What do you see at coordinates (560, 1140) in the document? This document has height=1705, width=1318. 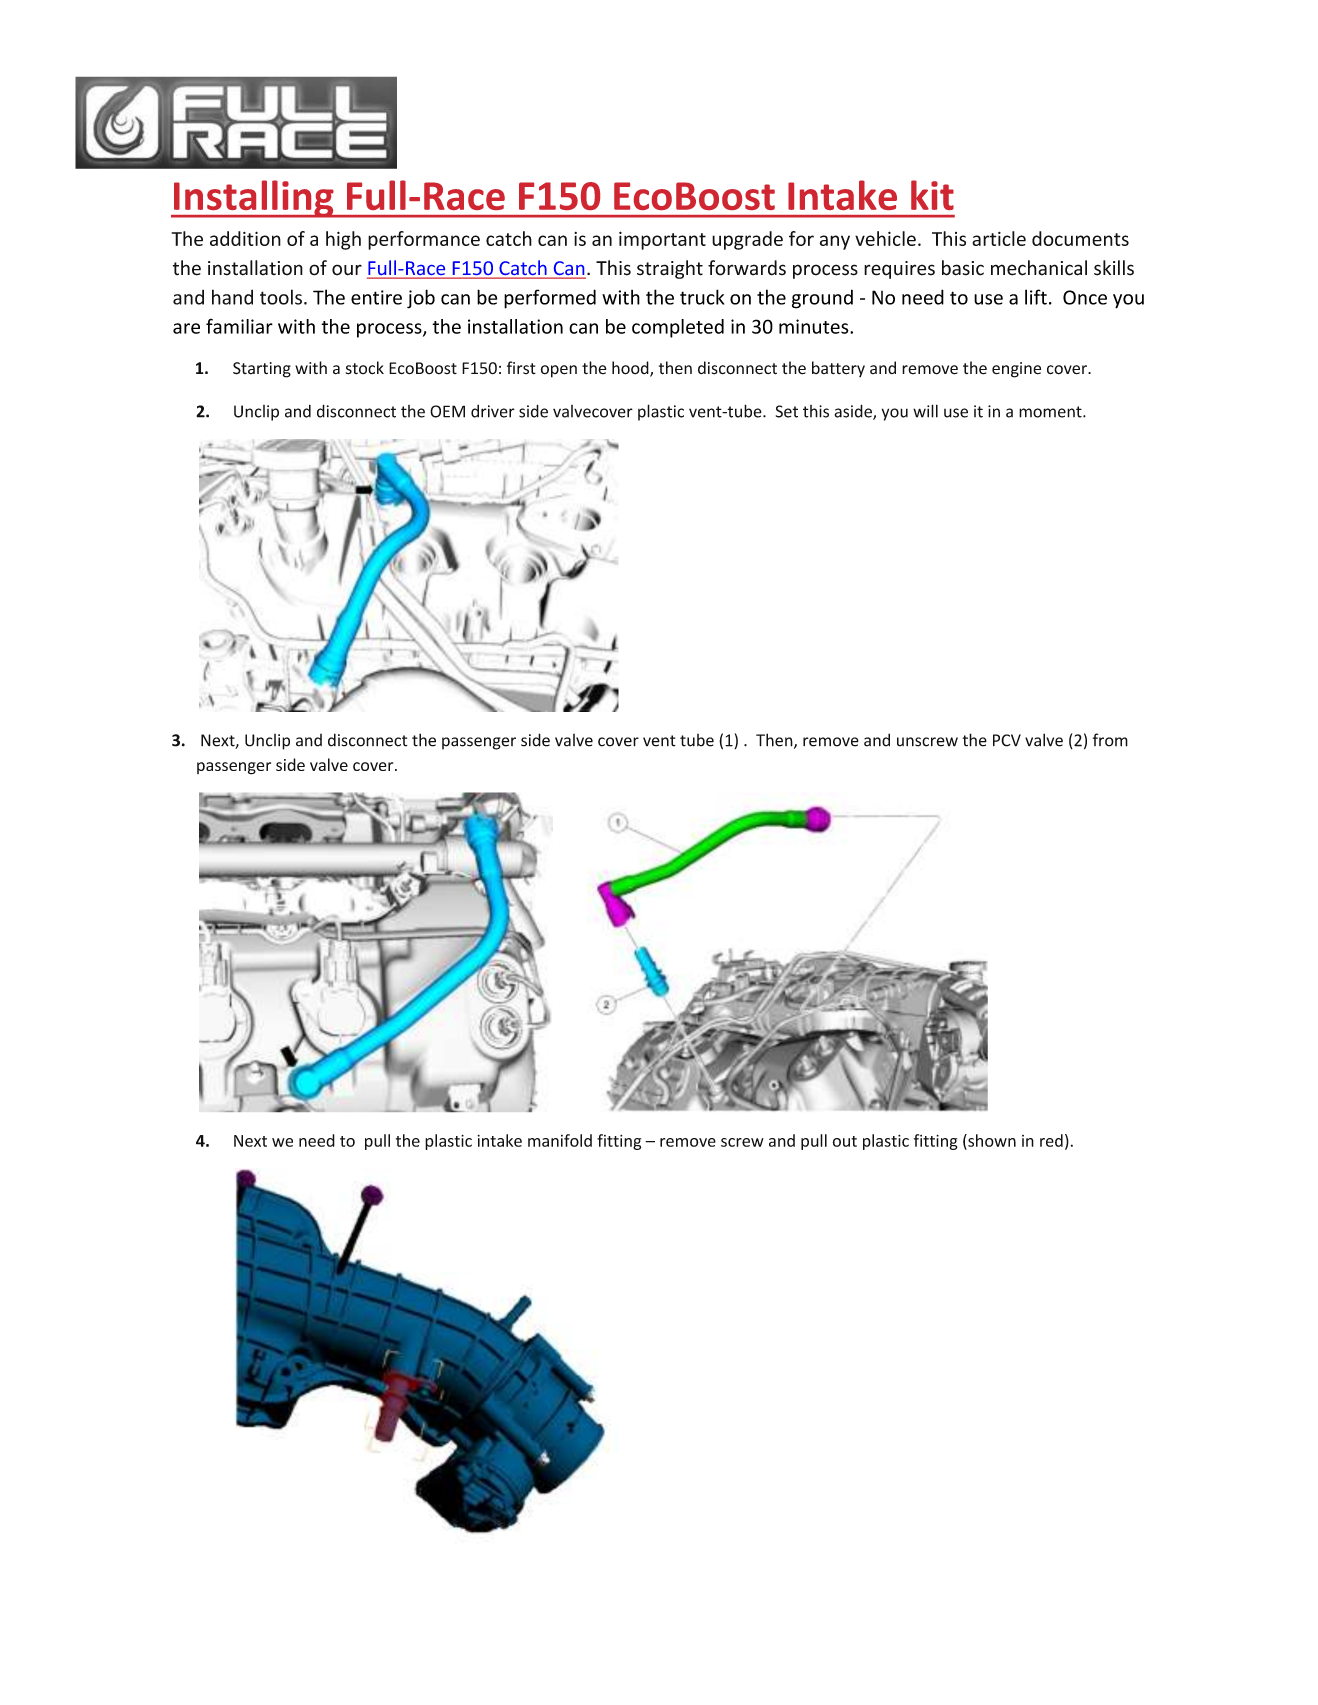 I see `manifold` at bounding box center [560, 1140].
